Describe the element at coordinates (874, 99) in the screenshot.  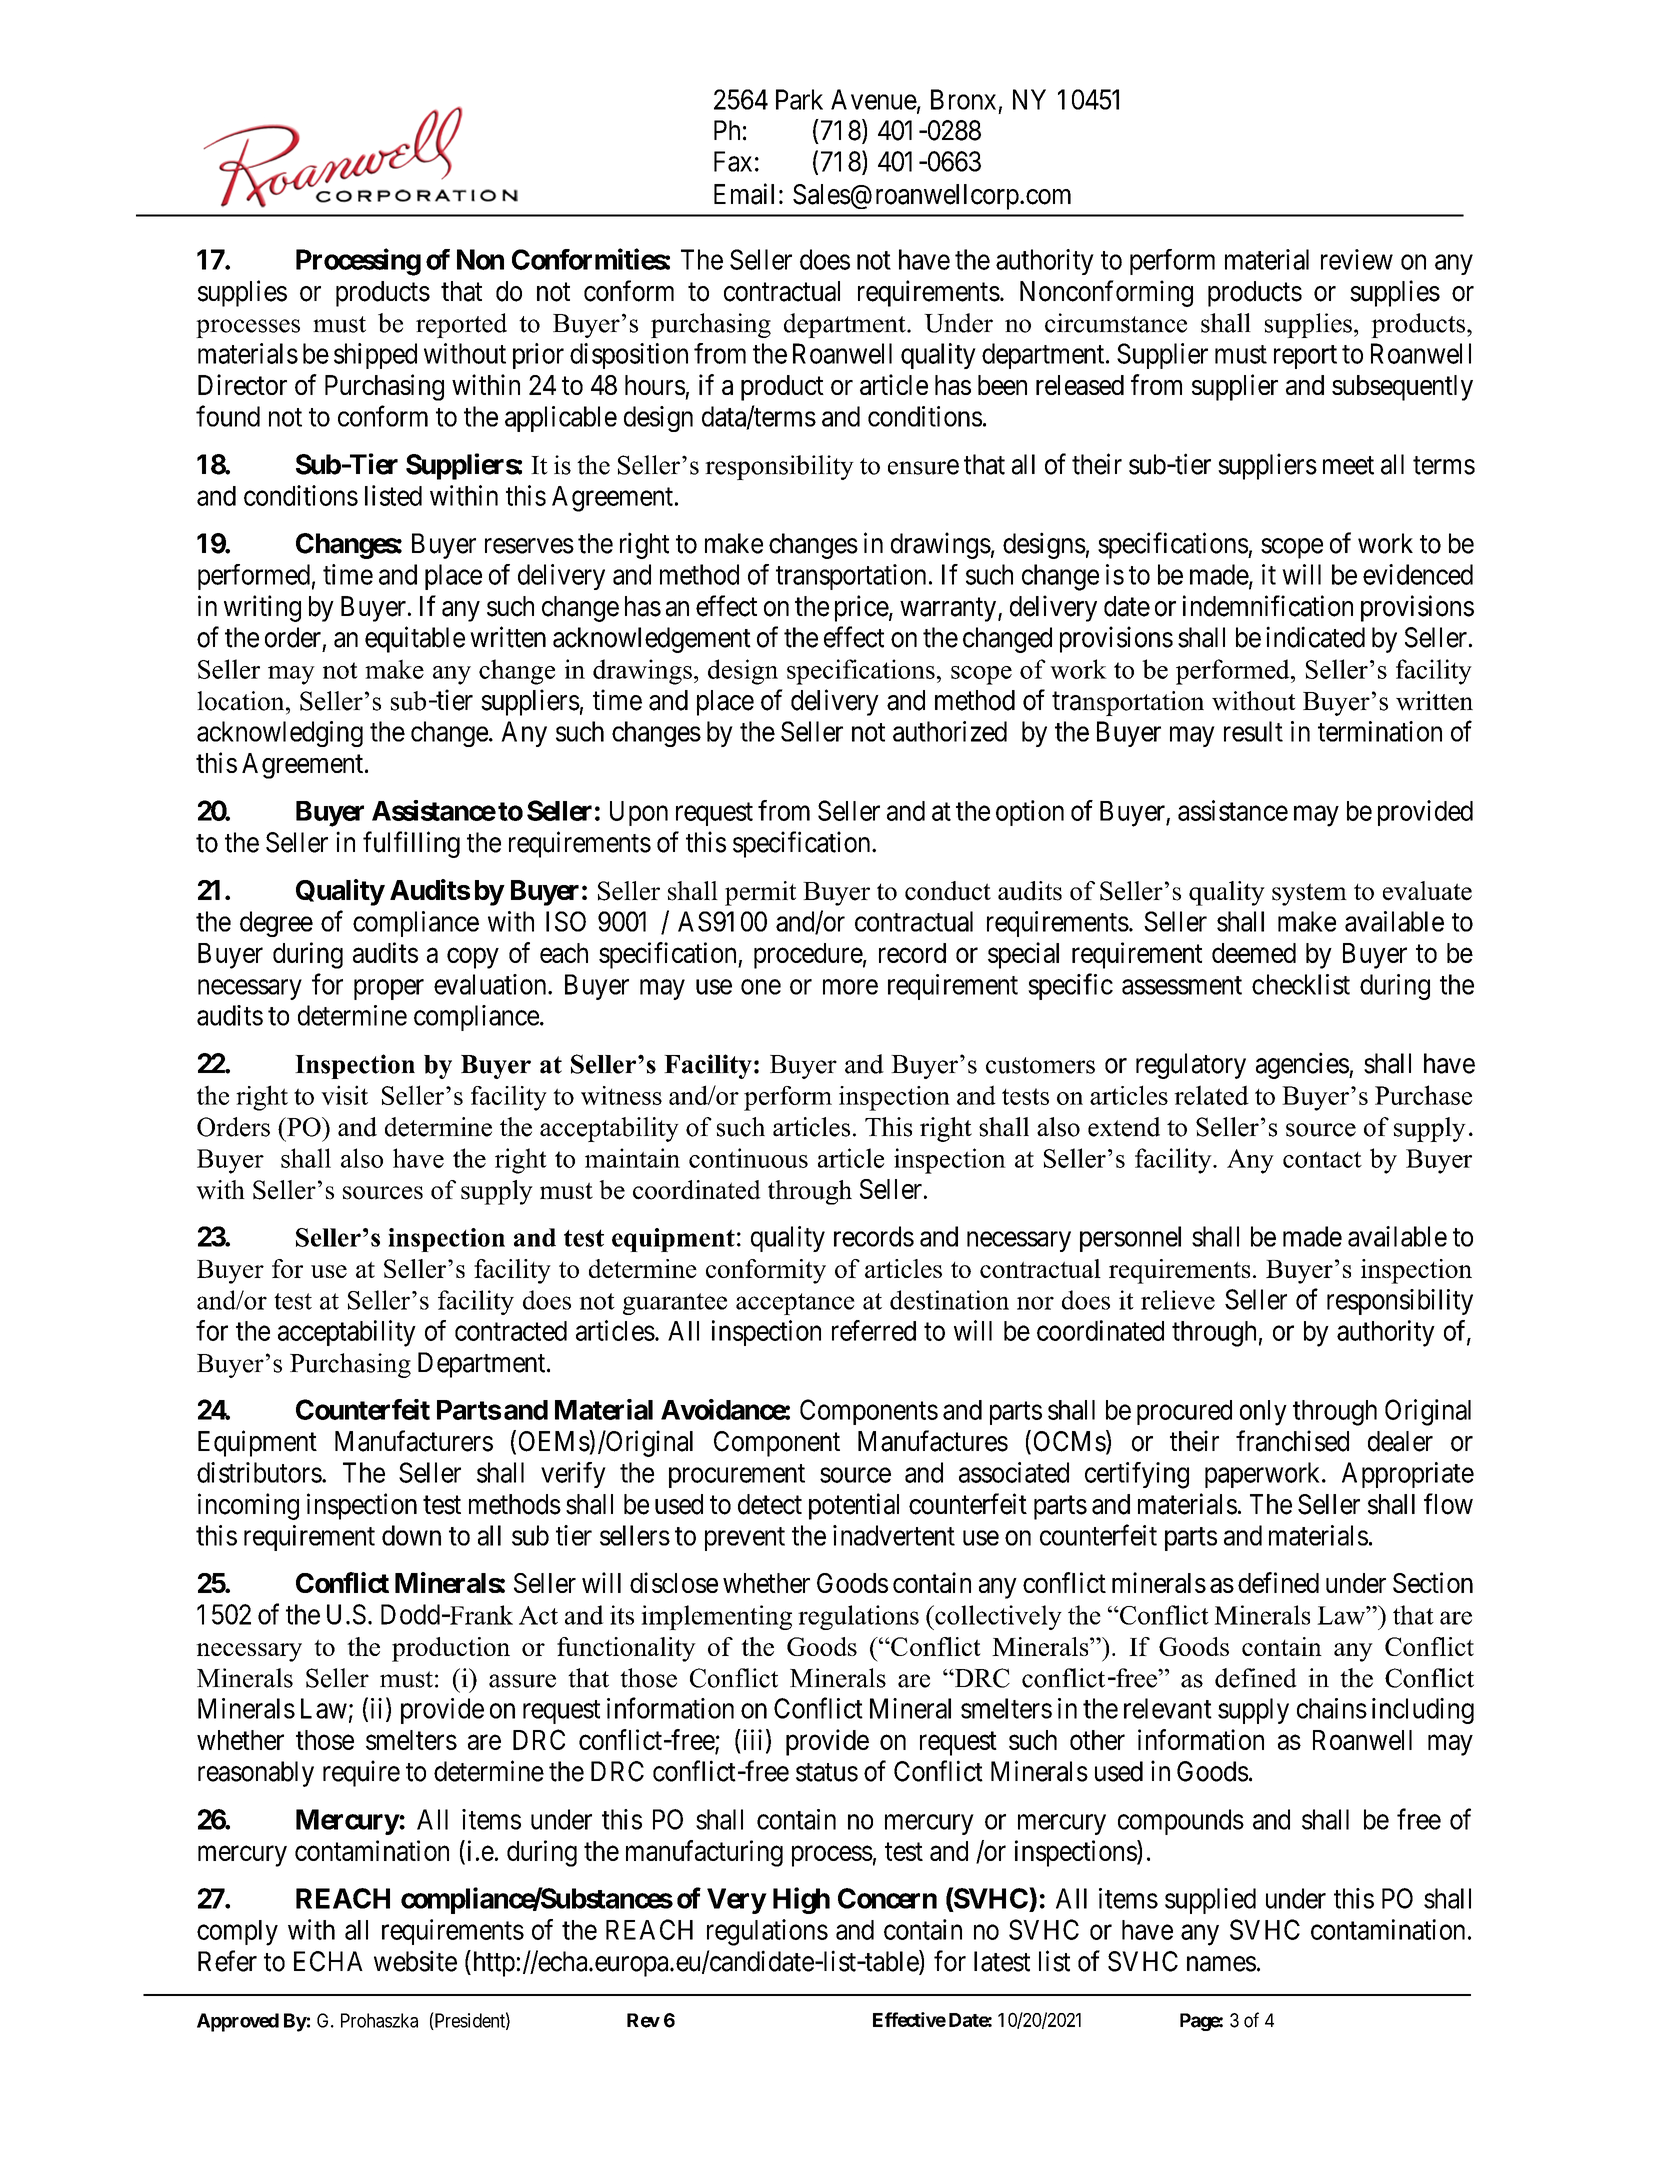
I see `Avenue` at that location.
